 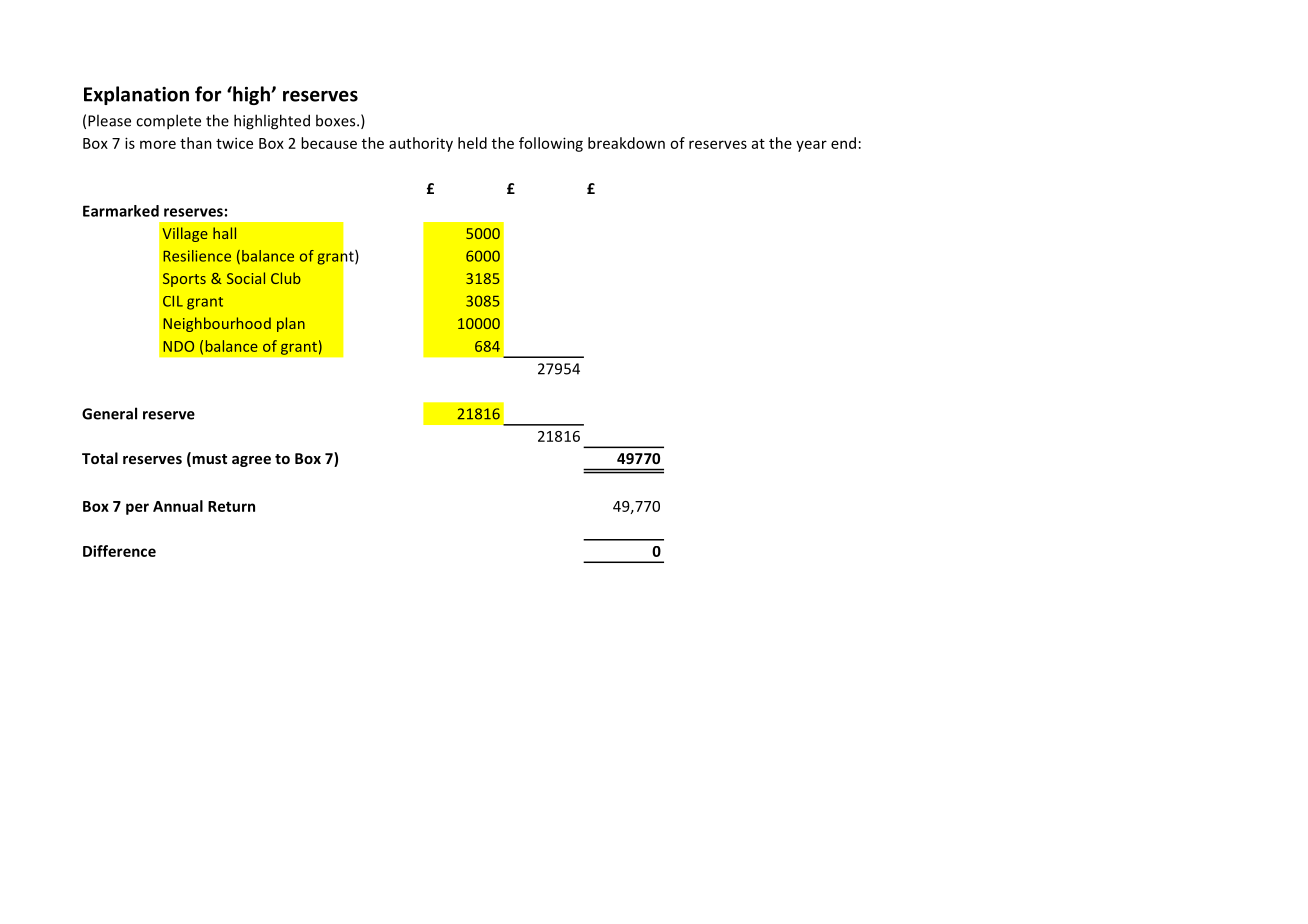 I want to click on Difference, so click(x=119, y=551).
